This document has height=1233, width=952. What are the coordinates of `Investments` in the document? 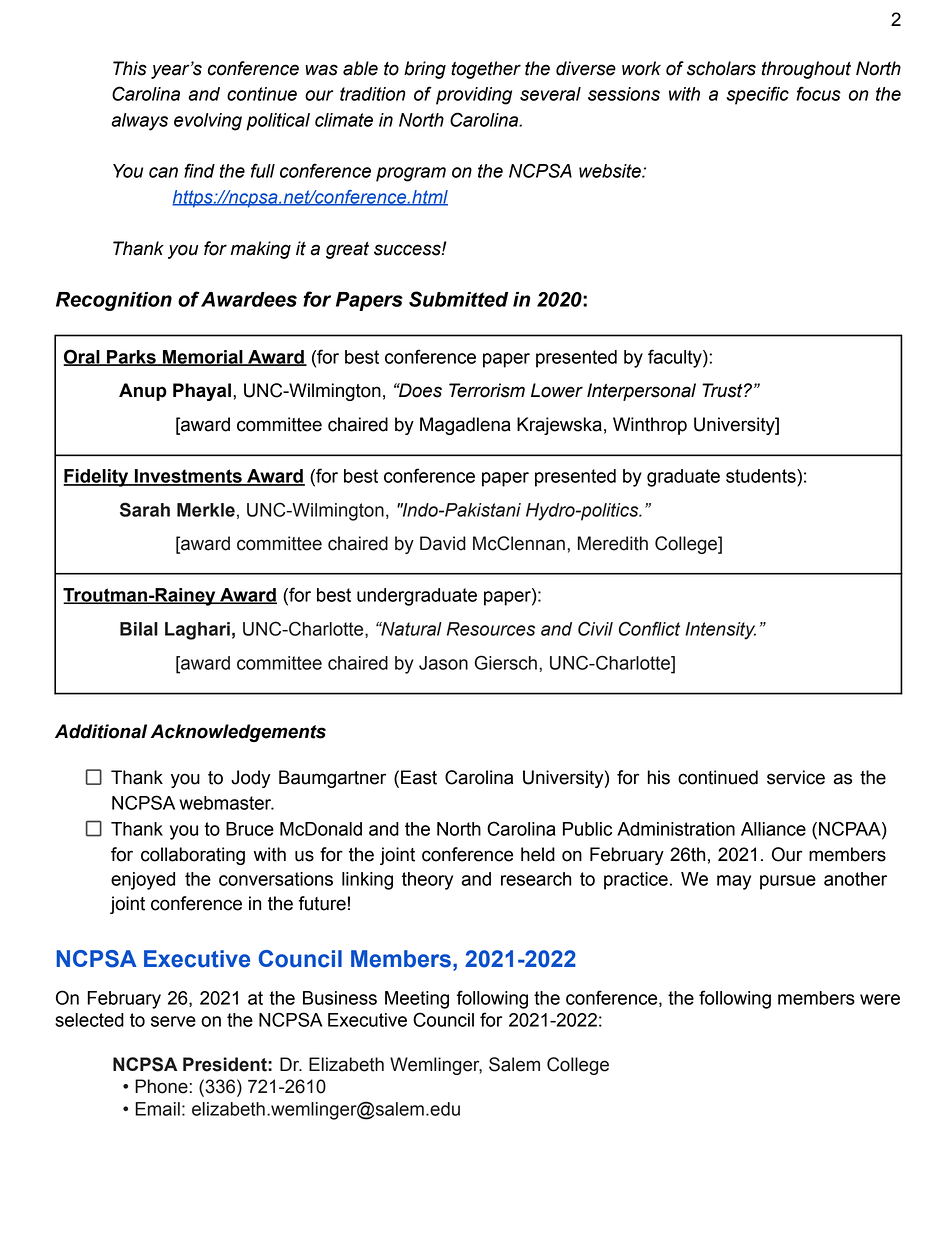 It's located at (188, 477).
